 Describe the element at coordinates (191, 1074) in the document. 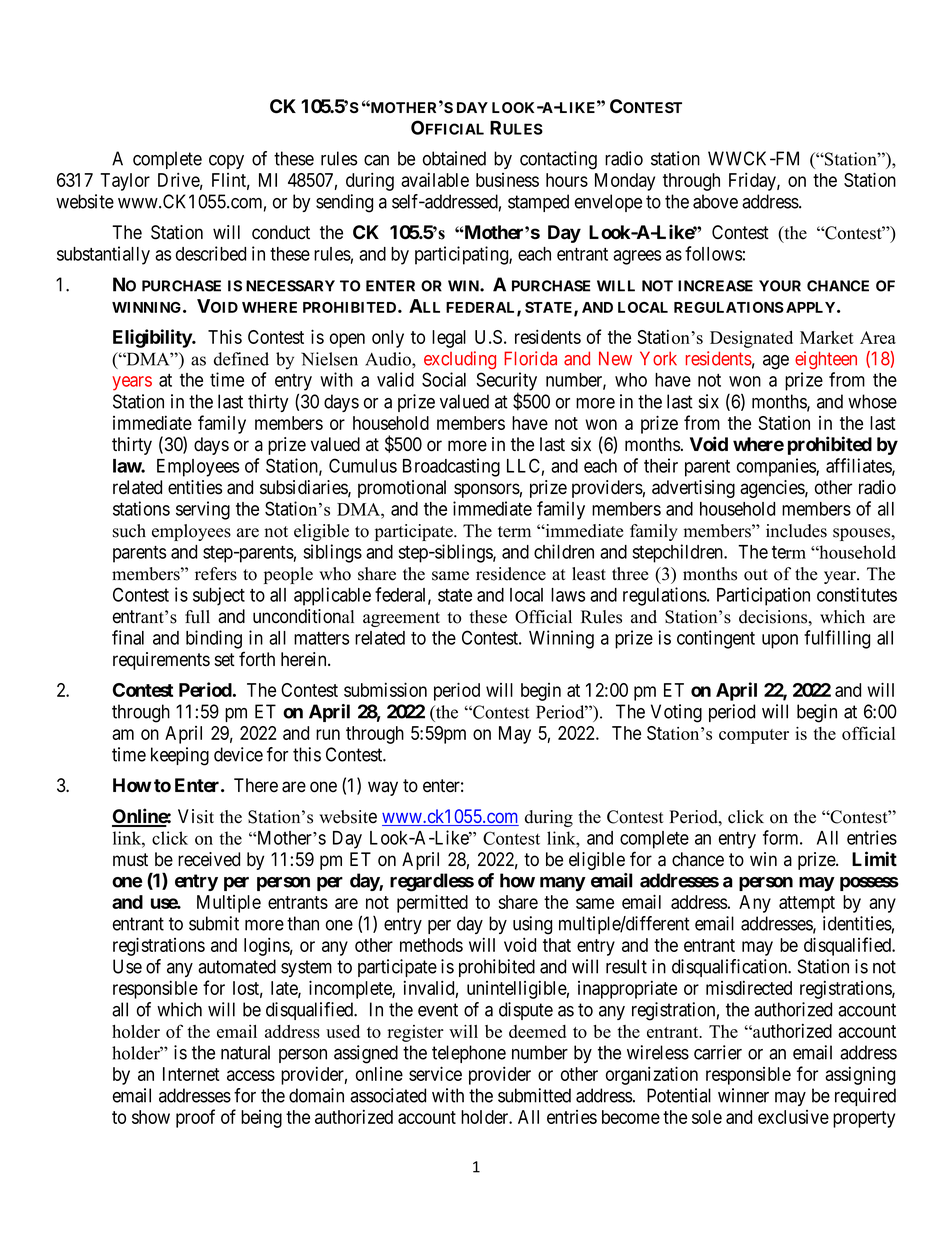

I see `Internet` at that location.
